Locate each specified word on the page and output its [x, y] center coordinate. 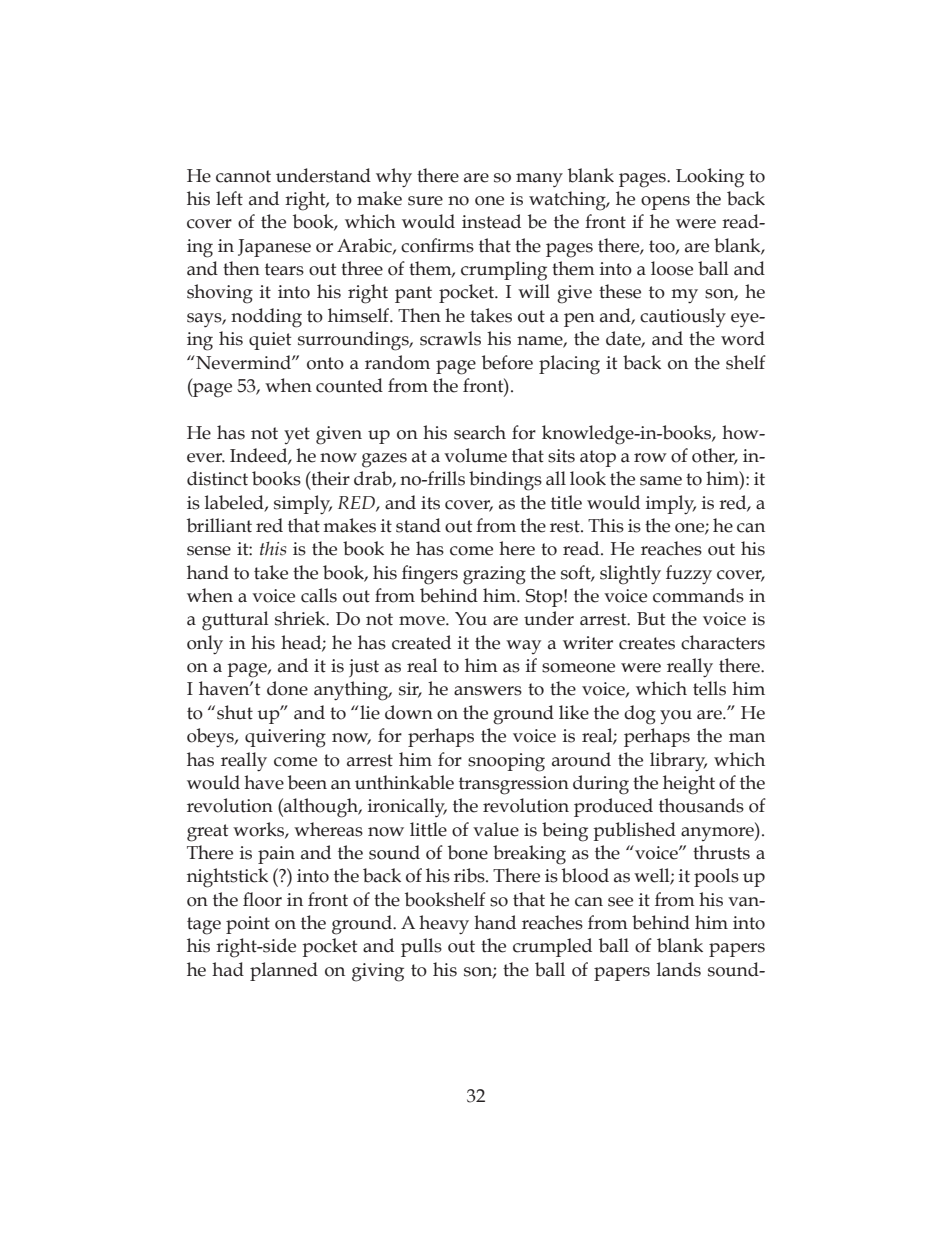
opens [665, 203]
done [287, 688]
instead [491, 221]
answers [488, 691]
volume [475, 455]
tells [709, 688]
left [229, 198]
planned [284, 971]
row [650, 458]
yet [297, 435]
